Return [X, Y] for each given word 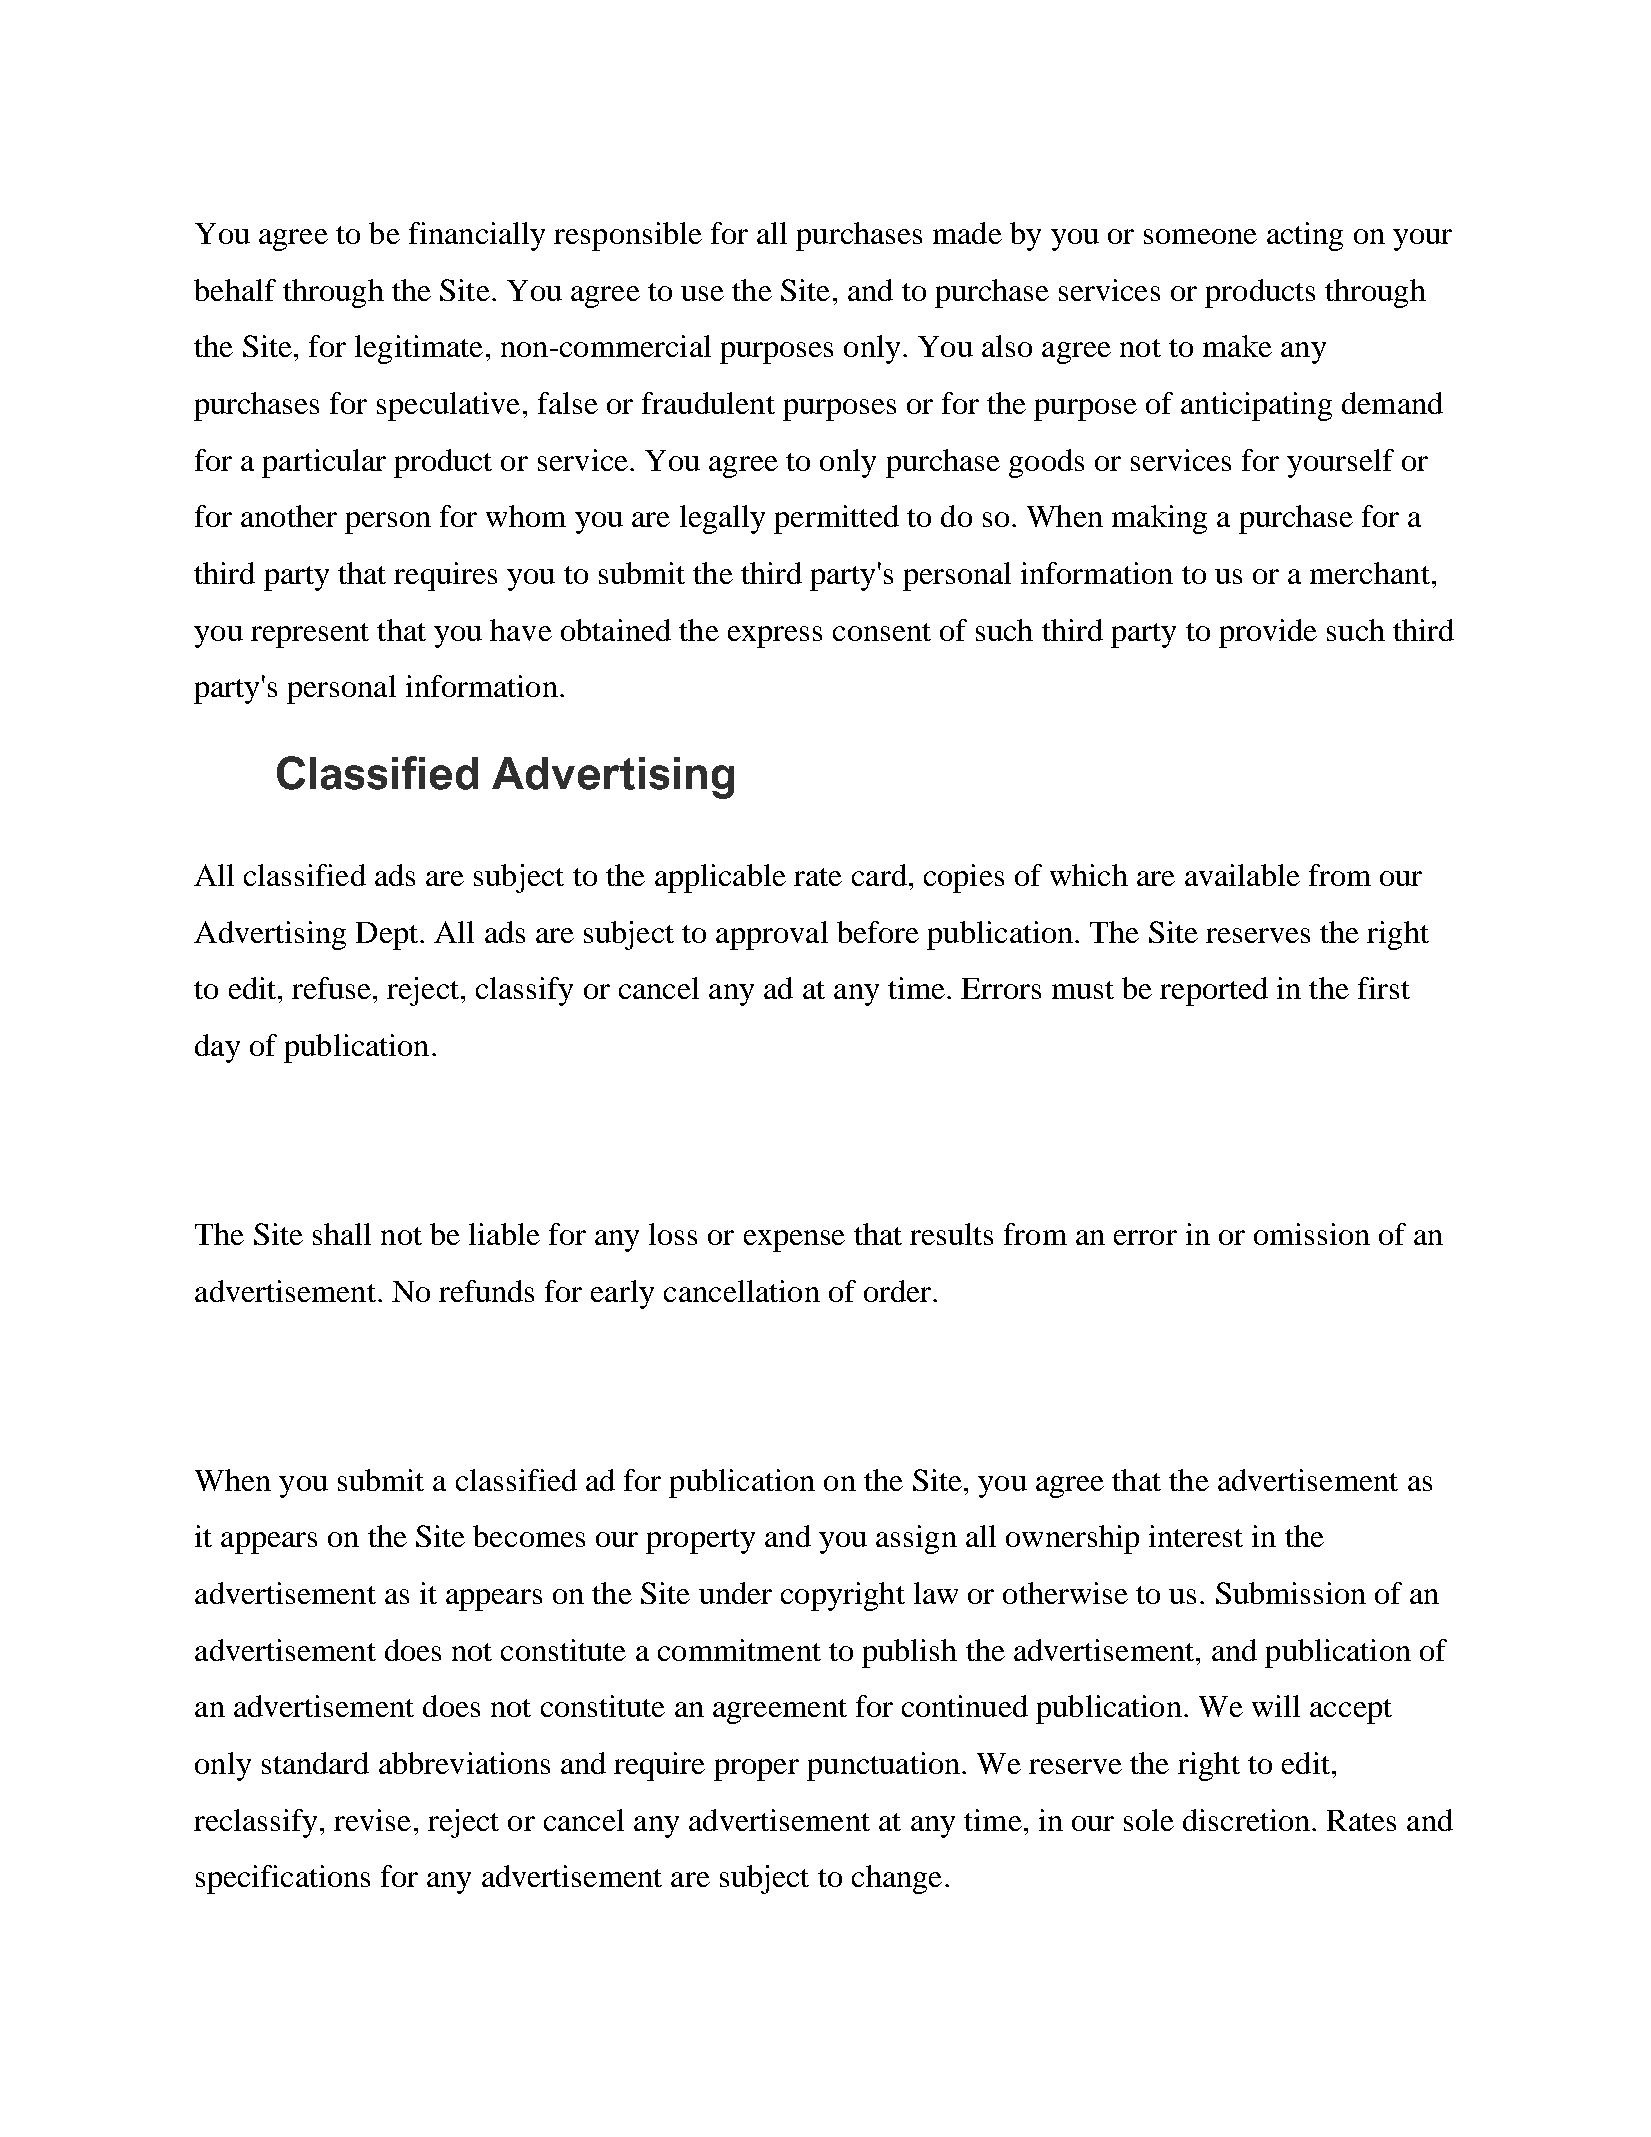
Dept [387, 936]
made [967, 233]
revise [372, 1820]
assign [916, 1539]
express [775, 637]
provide [1268, 633]
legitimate [419, 349]
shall [342, 1234]
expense [794, 1241]
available [1242, 875]
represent [310, 635]
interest [1196, 1536]
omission [1312, 1234]
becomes [529, 1536]
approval [772, 935]
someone [1200, 236]
